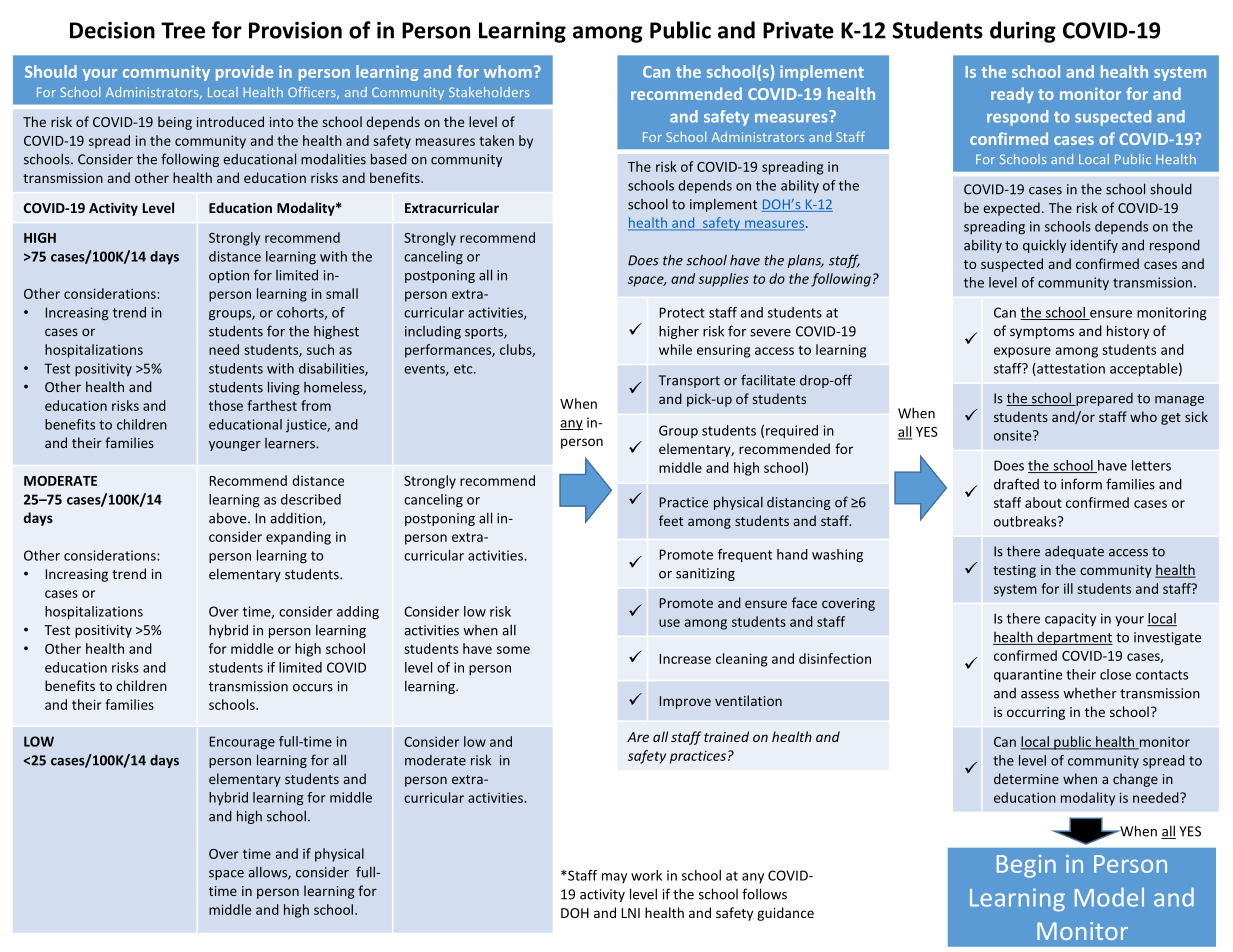 The width and height of the screenshot is (1233, 952). I want to click on capacity, so click(1070, 619).
